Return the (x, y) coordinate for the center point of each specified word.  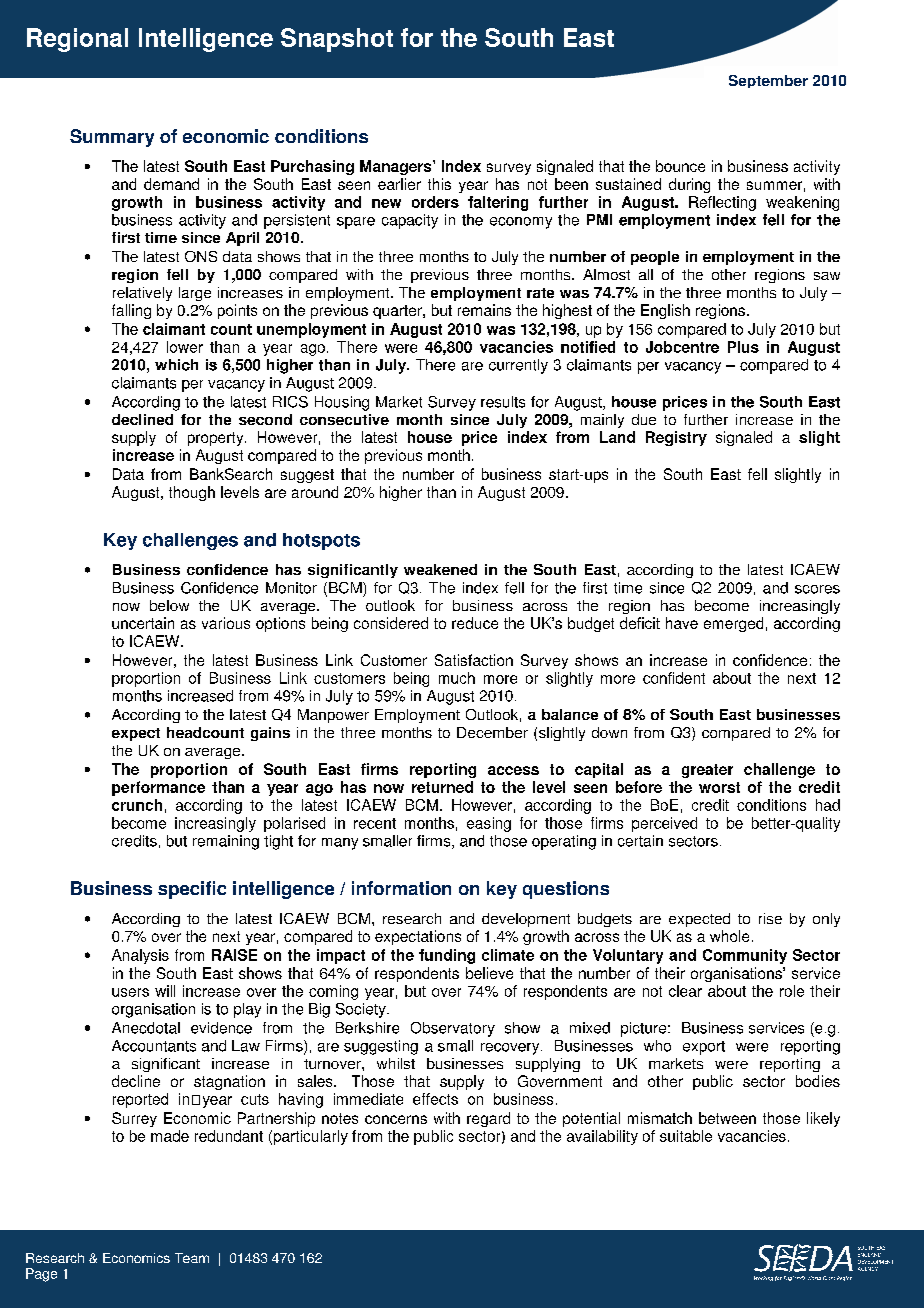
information (401, 888)
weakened (440, 569)
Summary (112, 138)
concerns (396, 1119)
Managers (397, 167)
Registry (676, 438)
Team (192, 1258)
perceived (664, 824)
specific (192, 890)
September (768, 81)
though (192, 493)
